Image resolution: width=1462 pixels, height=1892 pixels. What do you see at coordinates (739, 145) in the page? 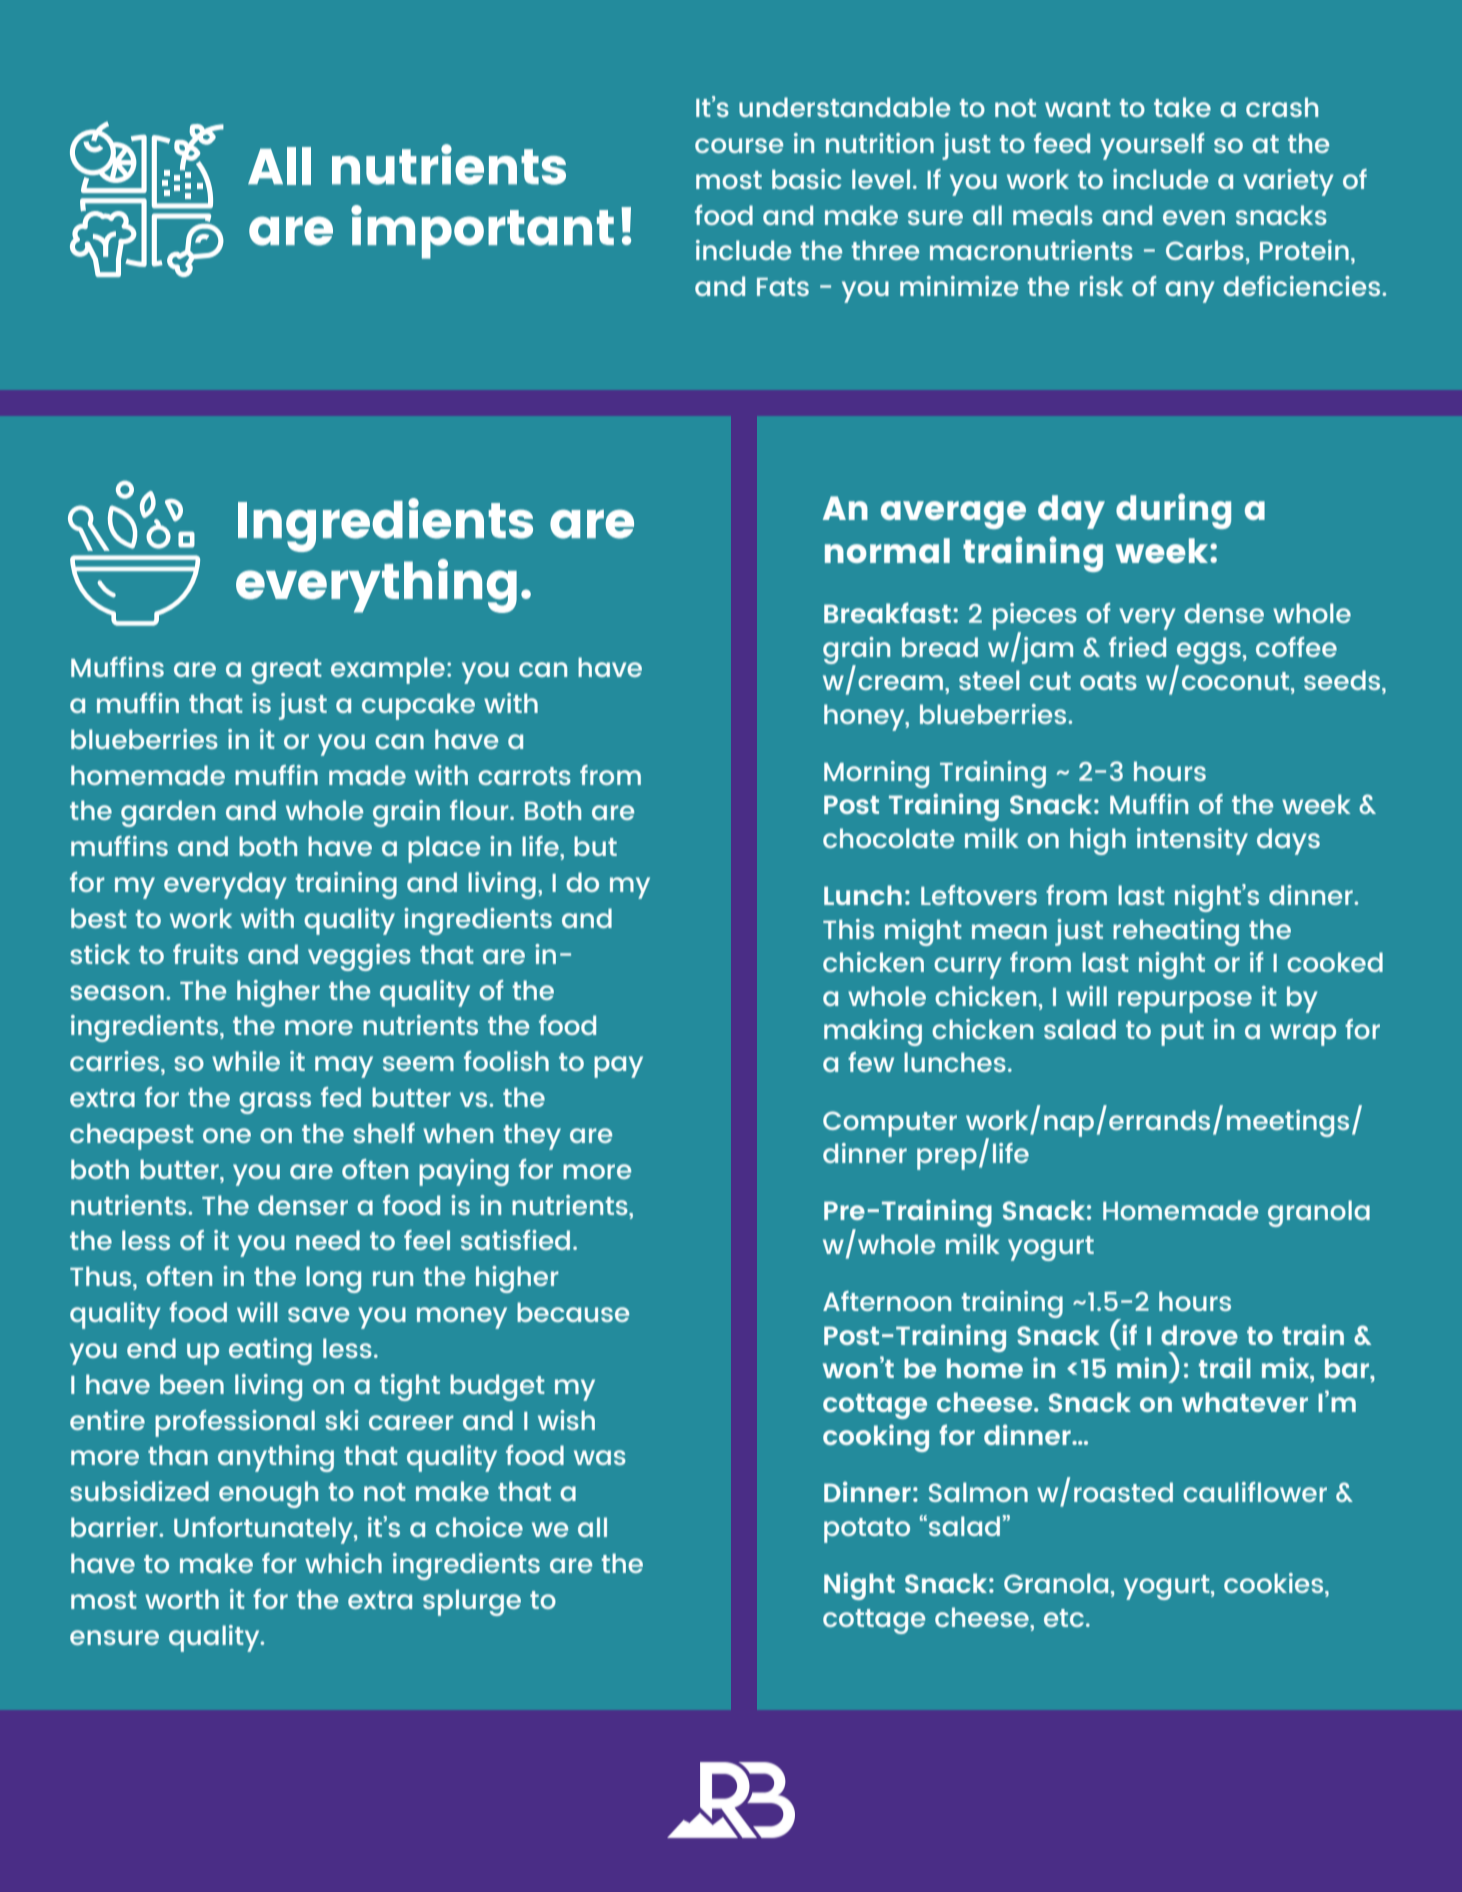
I see `course` at bounding box center [739, 145].
